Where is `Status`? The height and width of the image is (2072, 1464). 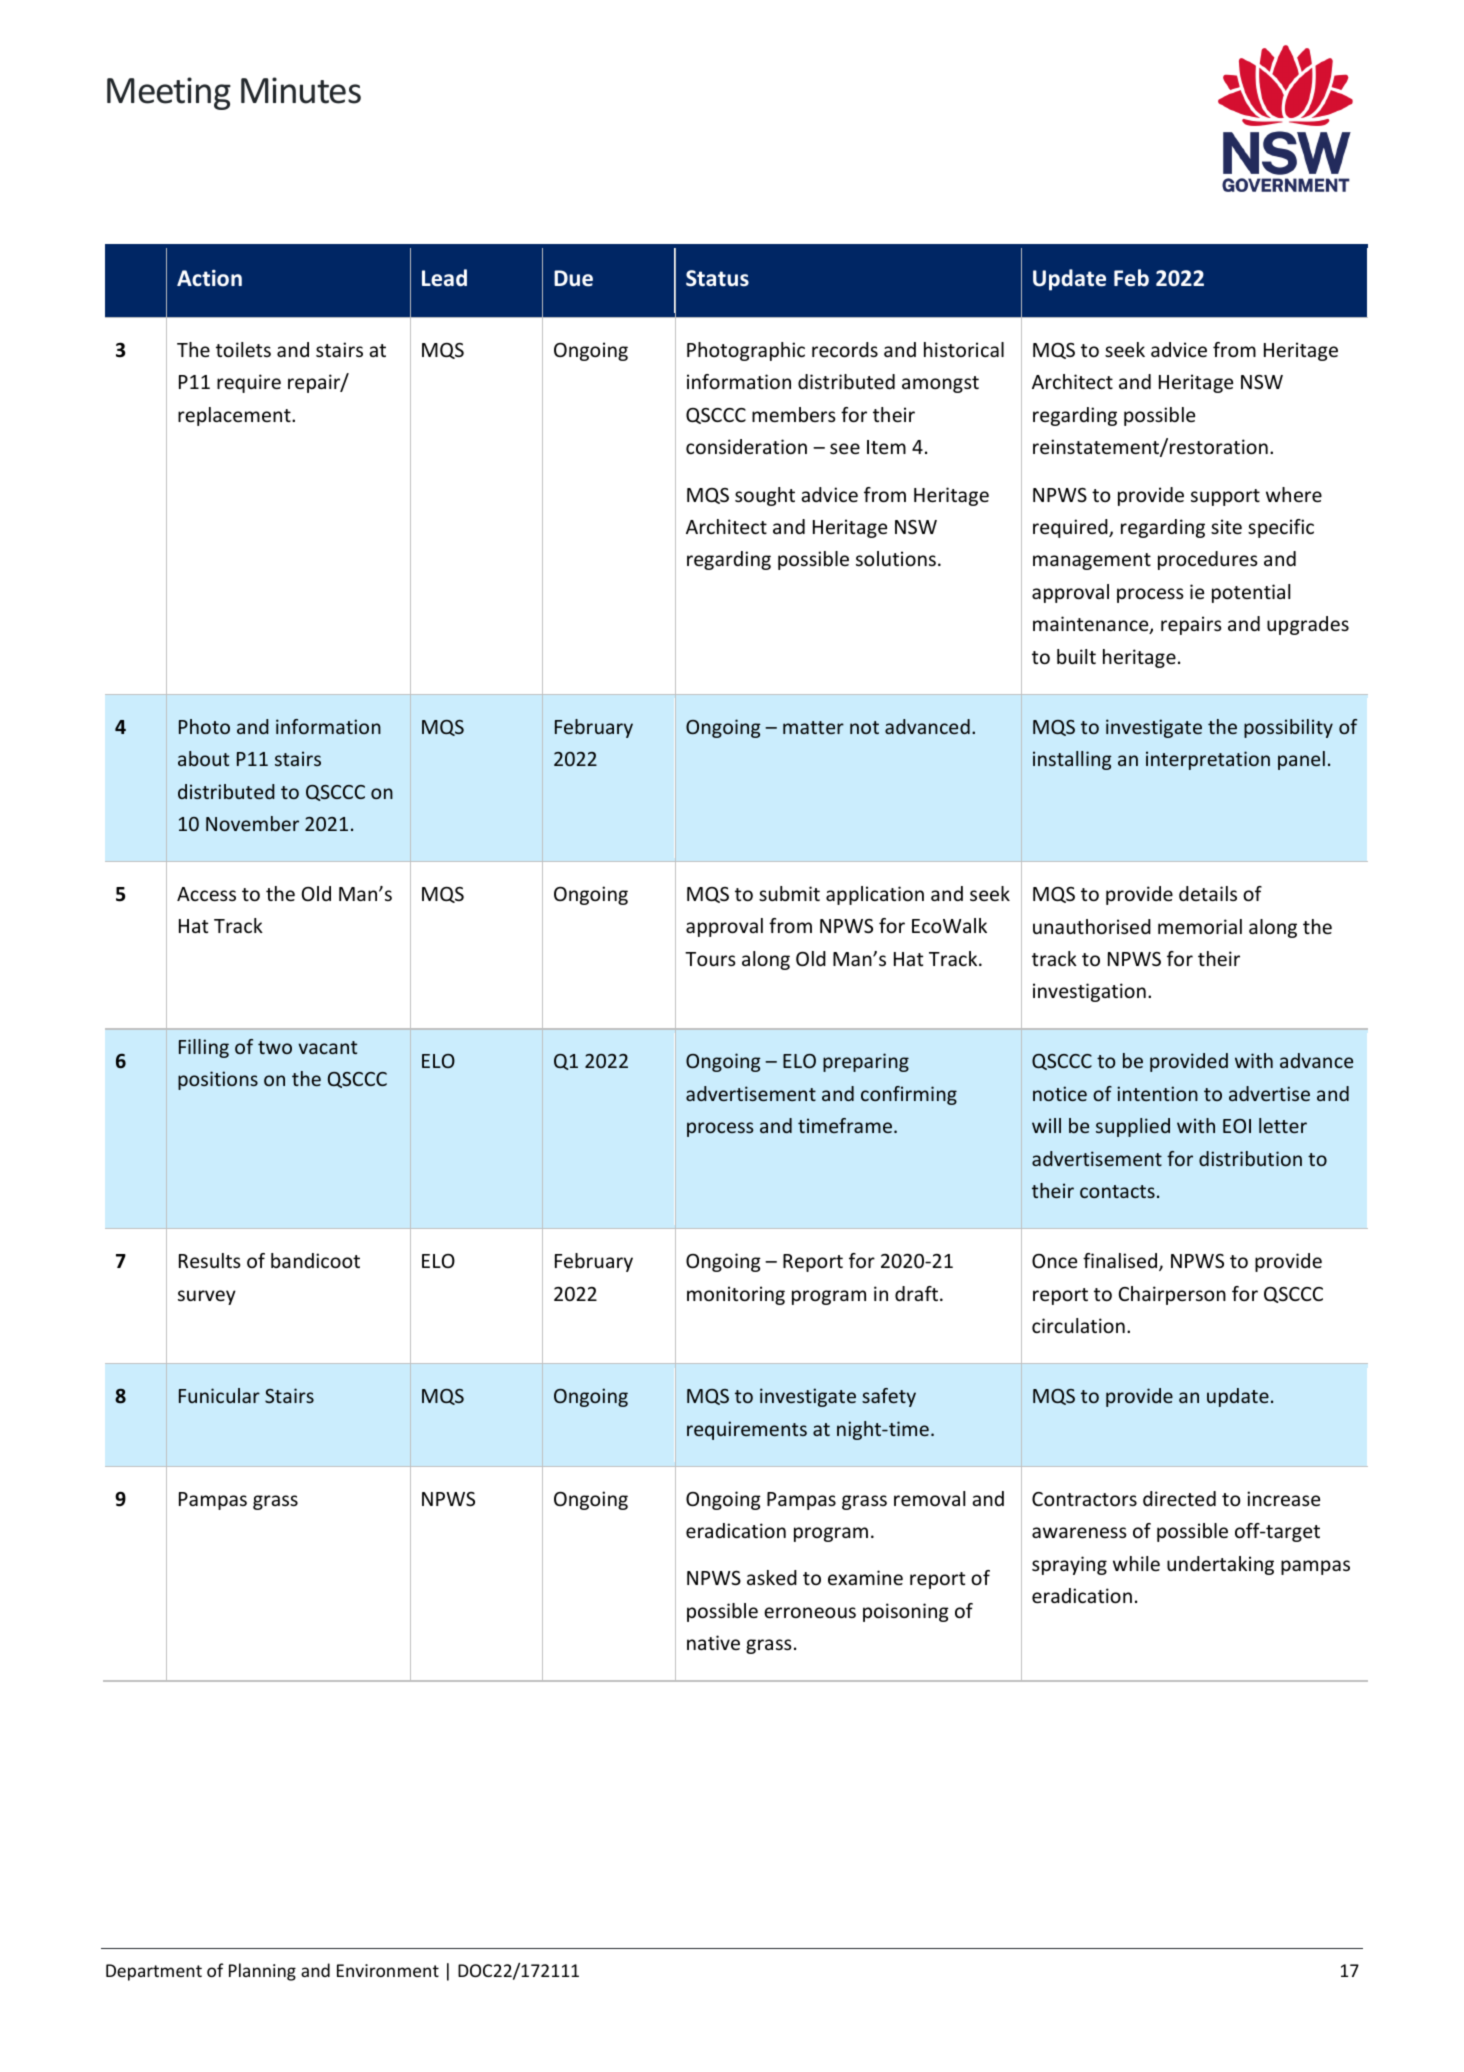
Status is located at coordinates (717, 278).
